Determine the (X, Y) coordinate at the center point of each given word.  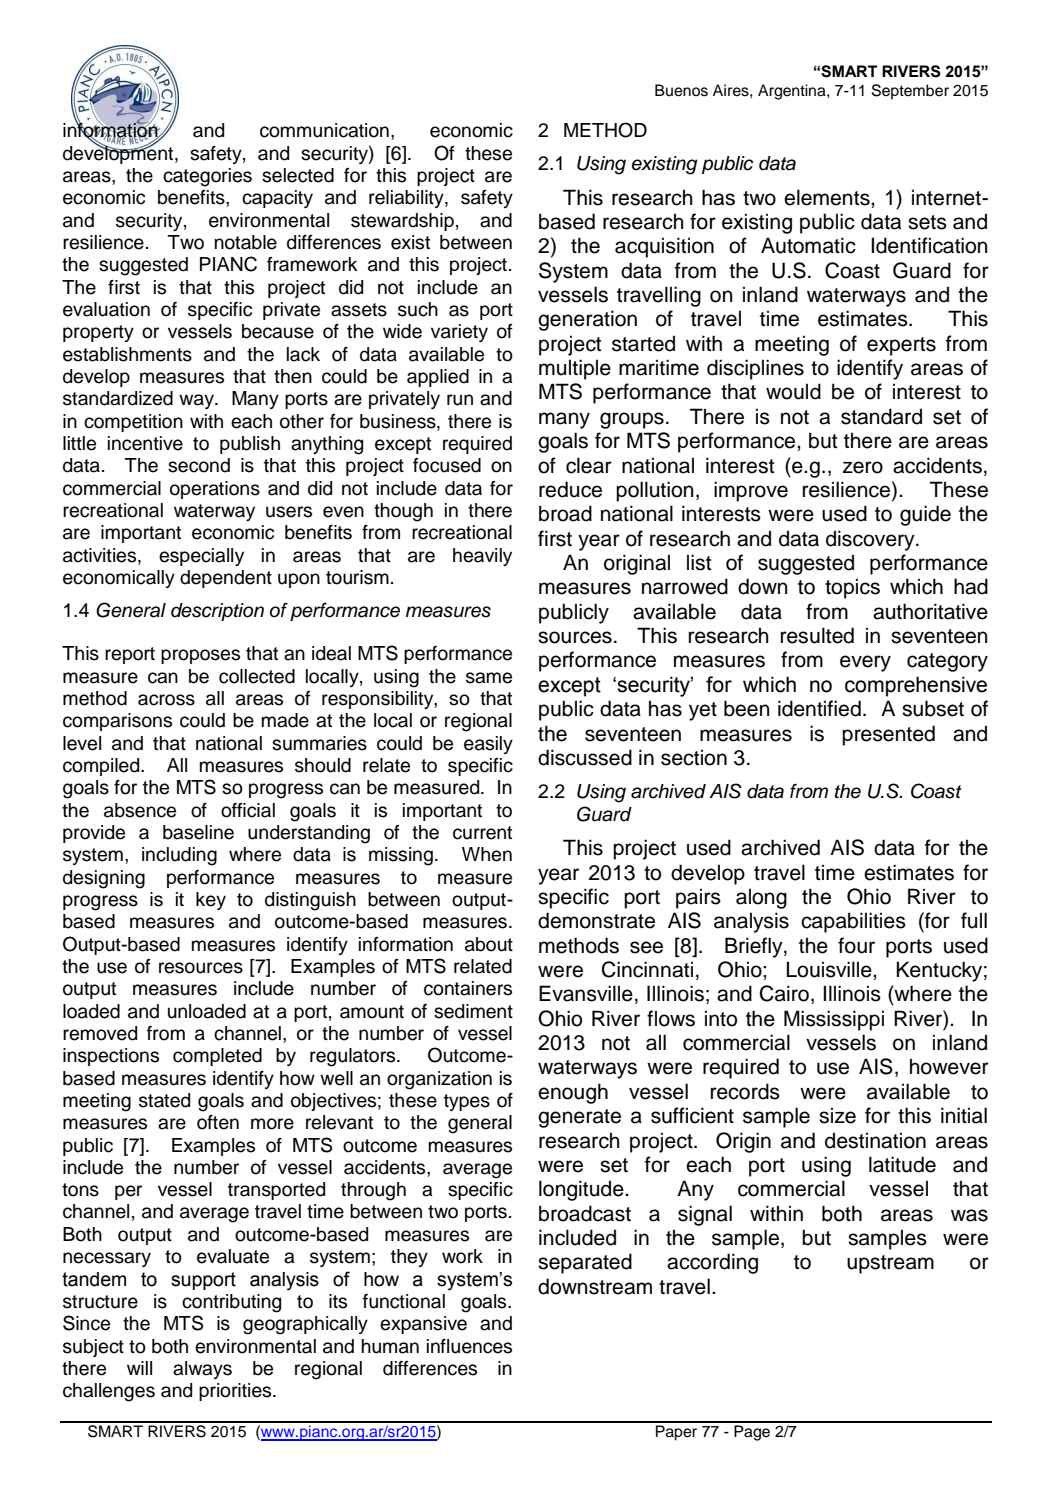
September (910, 92)
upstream (890, 1264)
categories (207, 177)
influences (469, 1346)
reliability (407, 199)
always (202, 1370)
